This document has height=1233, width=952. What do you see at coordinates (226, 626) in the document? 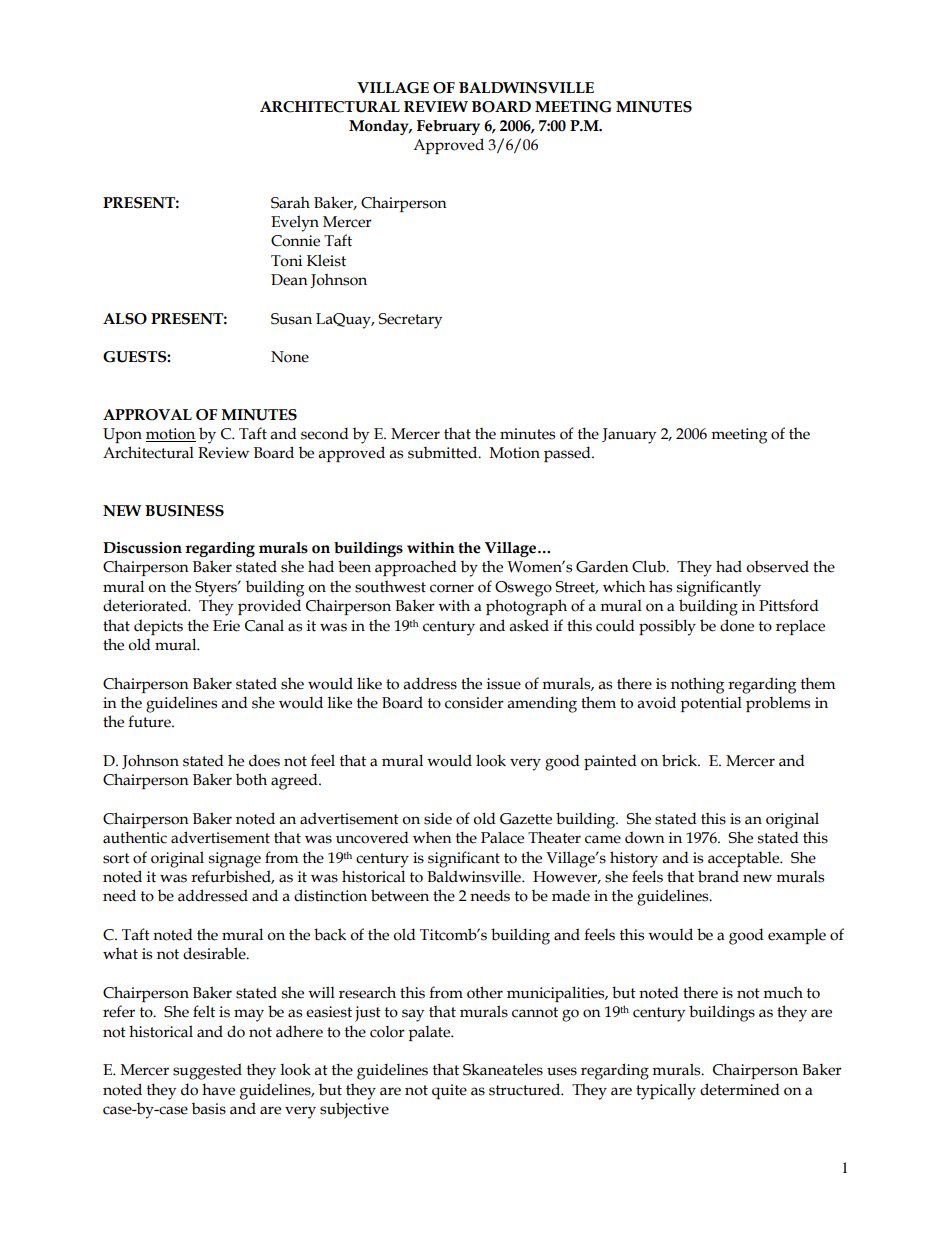
I see `Erie` at bounding box center [226, 626].
